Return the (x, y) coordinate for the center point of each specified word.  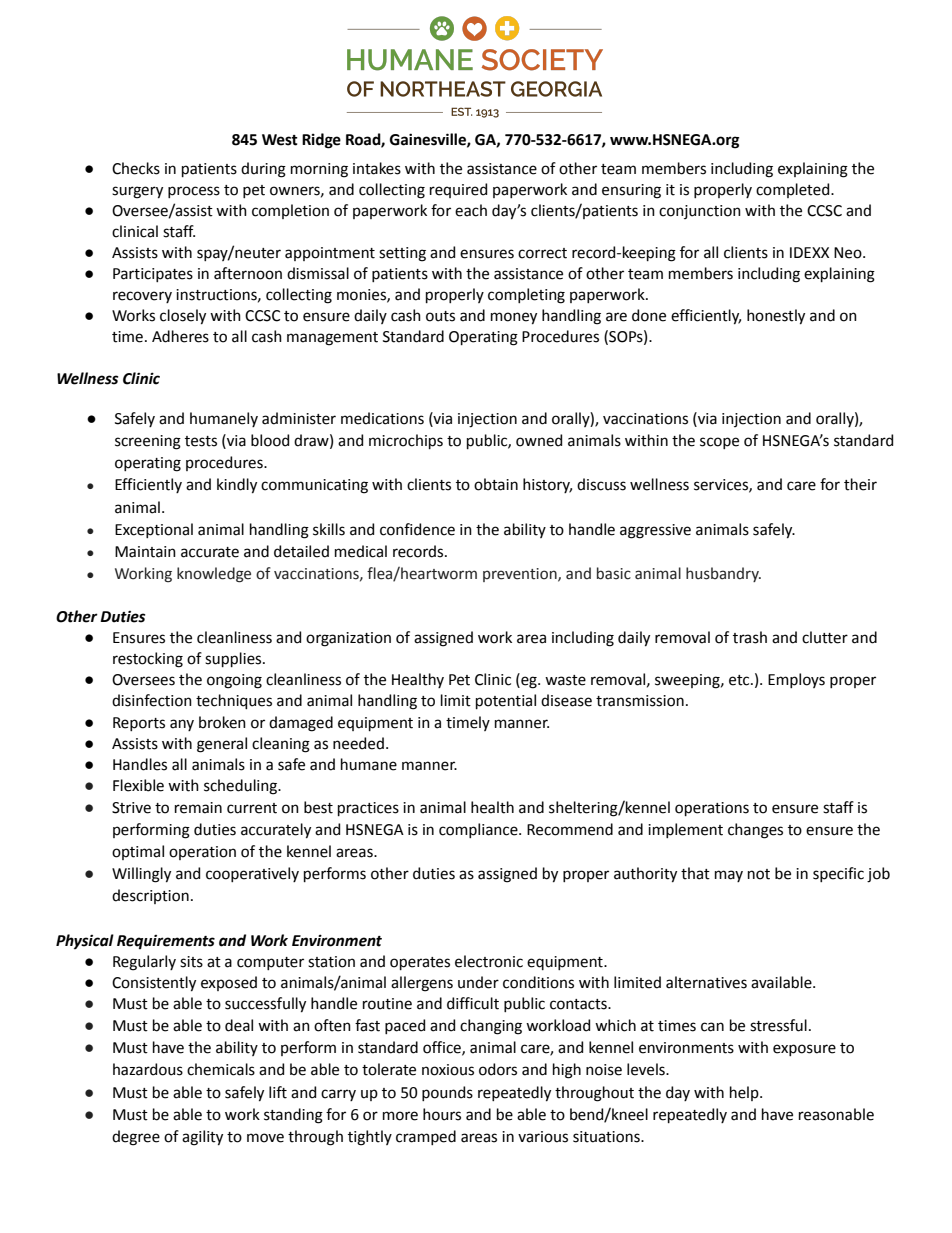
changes (755, 831)
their (860, 484)
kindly (237, 486)
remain (198, 808)
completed (794, 190)
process (194, 192)
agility (202, 1138)
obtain (496, 484)
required (458, 190)
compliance (479, 830)
